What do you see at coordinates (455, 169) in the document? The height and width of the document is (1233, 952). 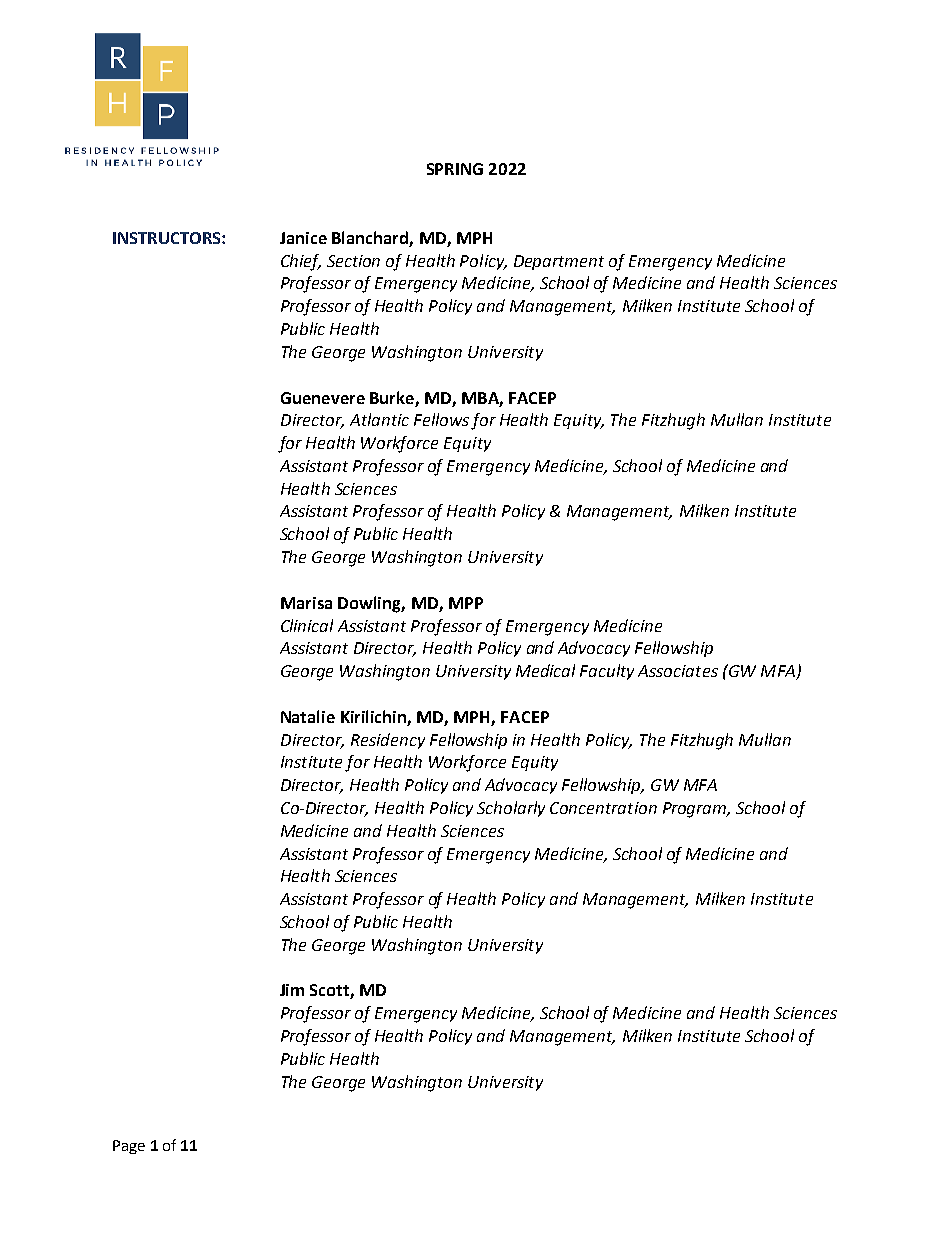 I see `SPRING` at bounding box center [455, 169].
